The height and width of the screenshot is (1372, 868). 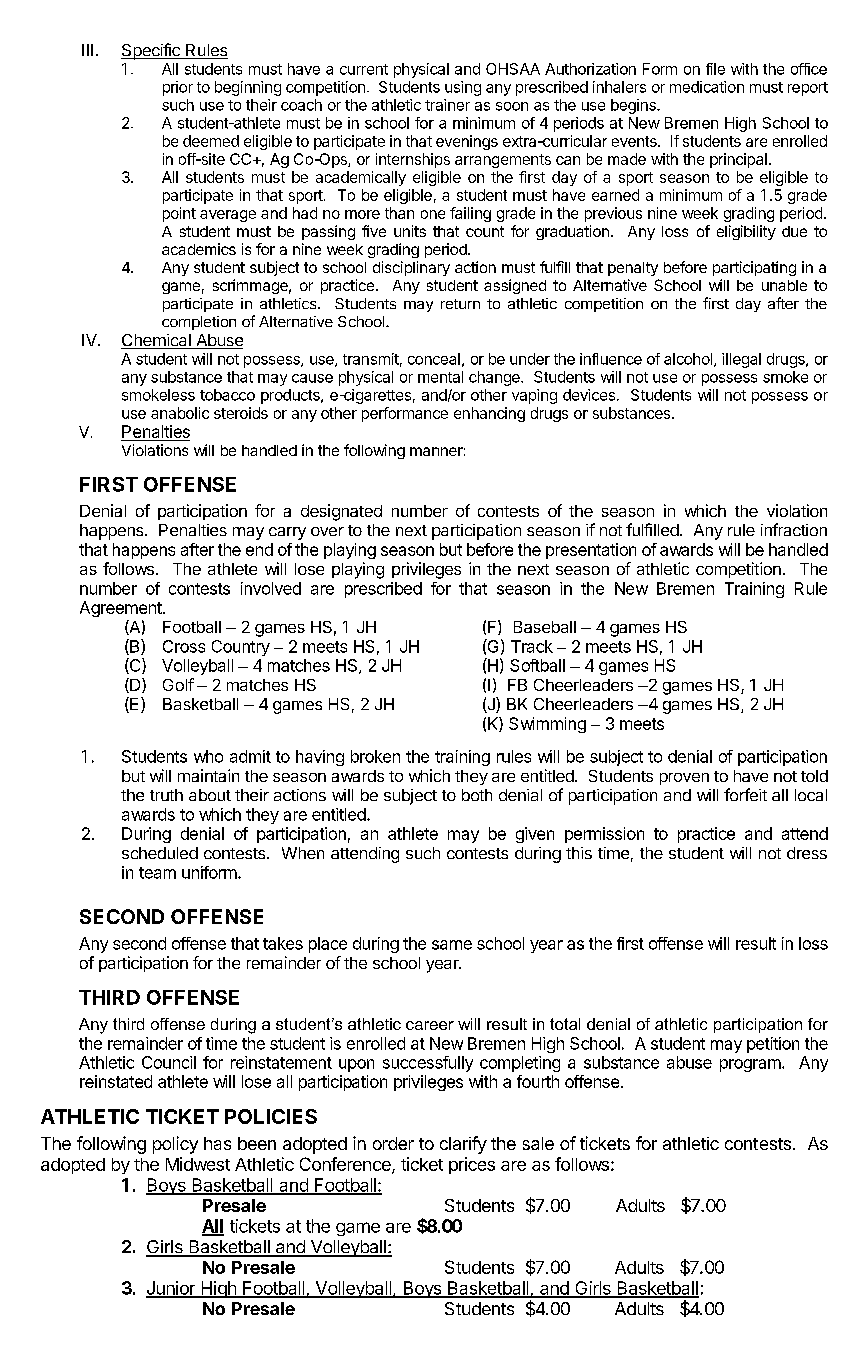 I want to click on anabolic, so click(x=180, y=413).
